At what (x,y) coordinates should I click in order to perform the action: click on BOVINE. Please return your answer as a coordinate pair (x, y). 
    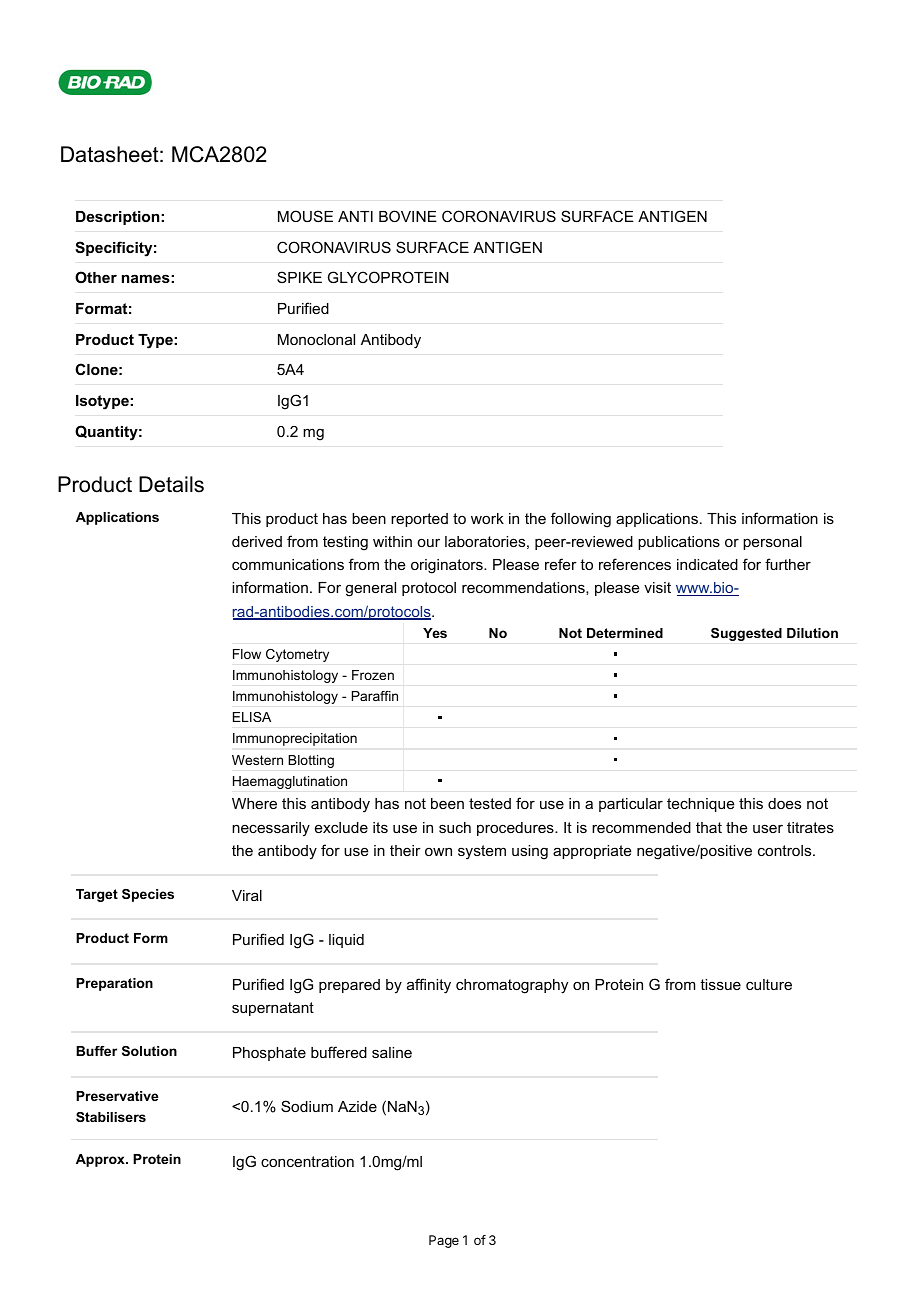
    Looking at the image, I should click on (408, 216).
